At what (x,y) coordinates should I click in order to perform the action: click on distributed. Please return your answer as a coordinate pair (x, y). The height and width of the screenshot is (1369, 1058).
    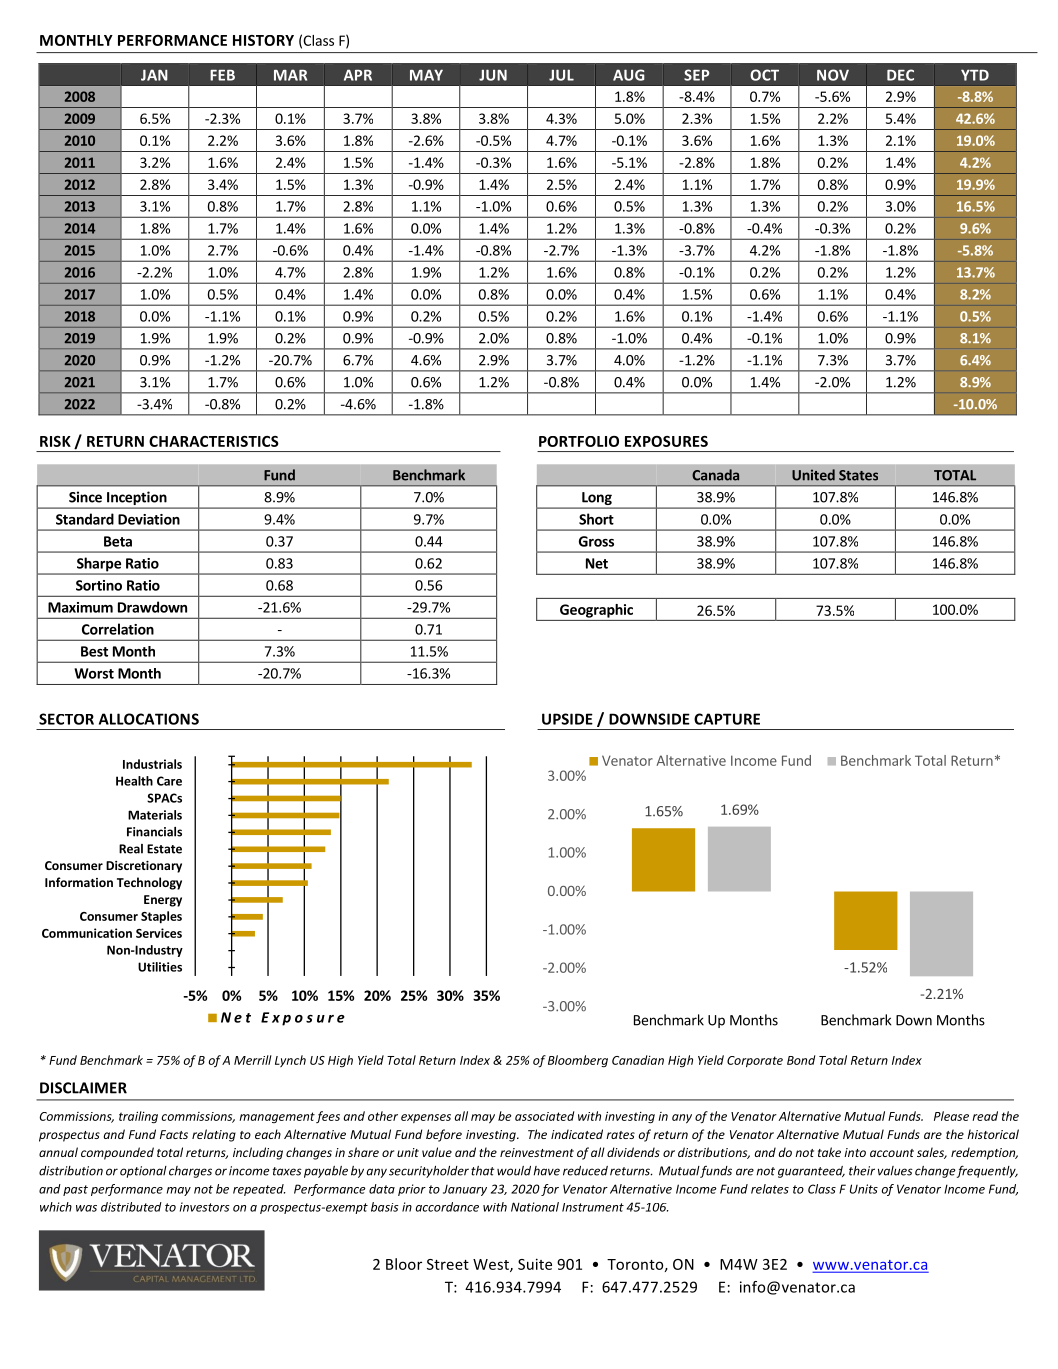
    Looking at the image, I should click on (131, 1207).
